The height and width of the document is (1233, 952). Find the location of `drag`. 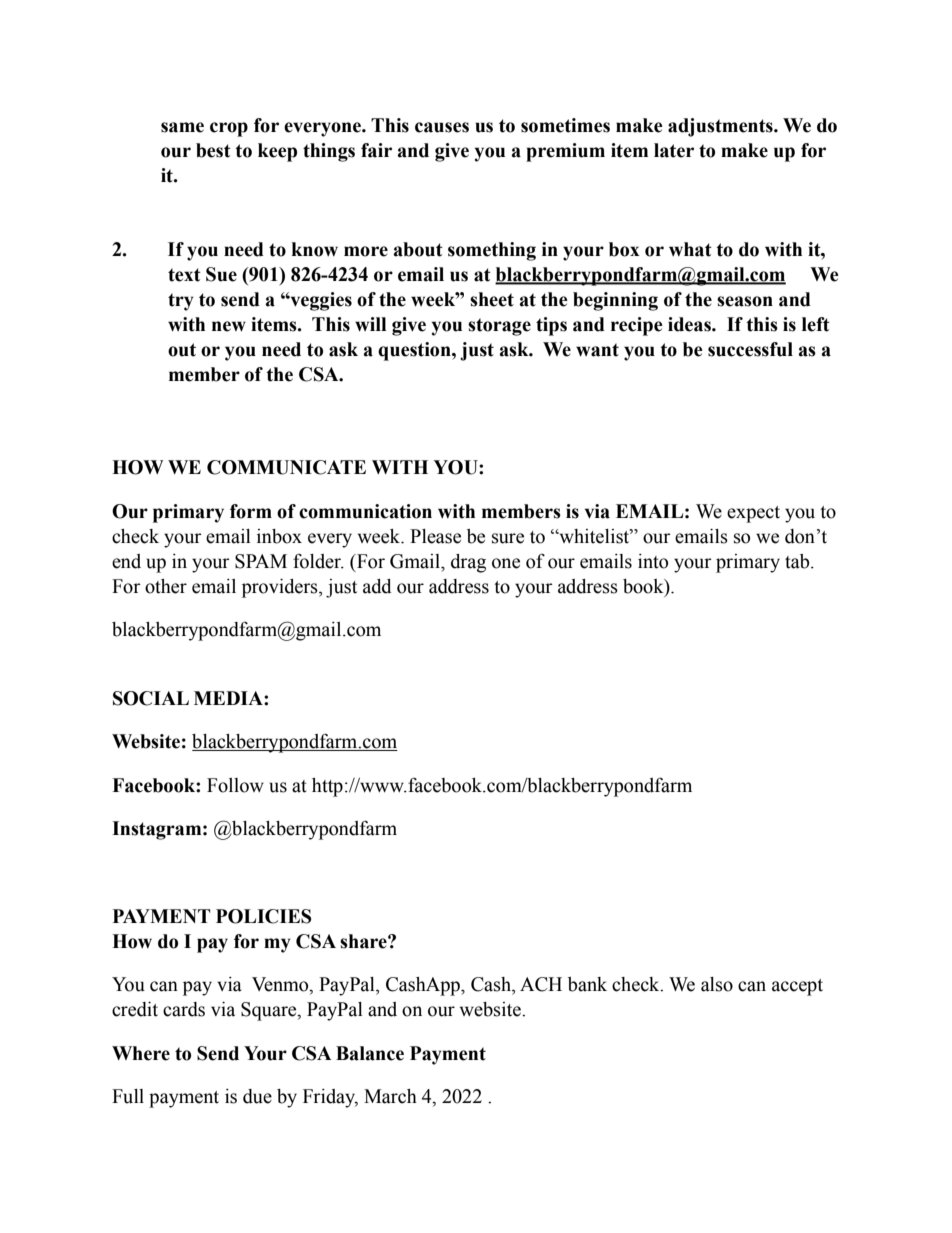

drag is located at coordinates (468, 563).
